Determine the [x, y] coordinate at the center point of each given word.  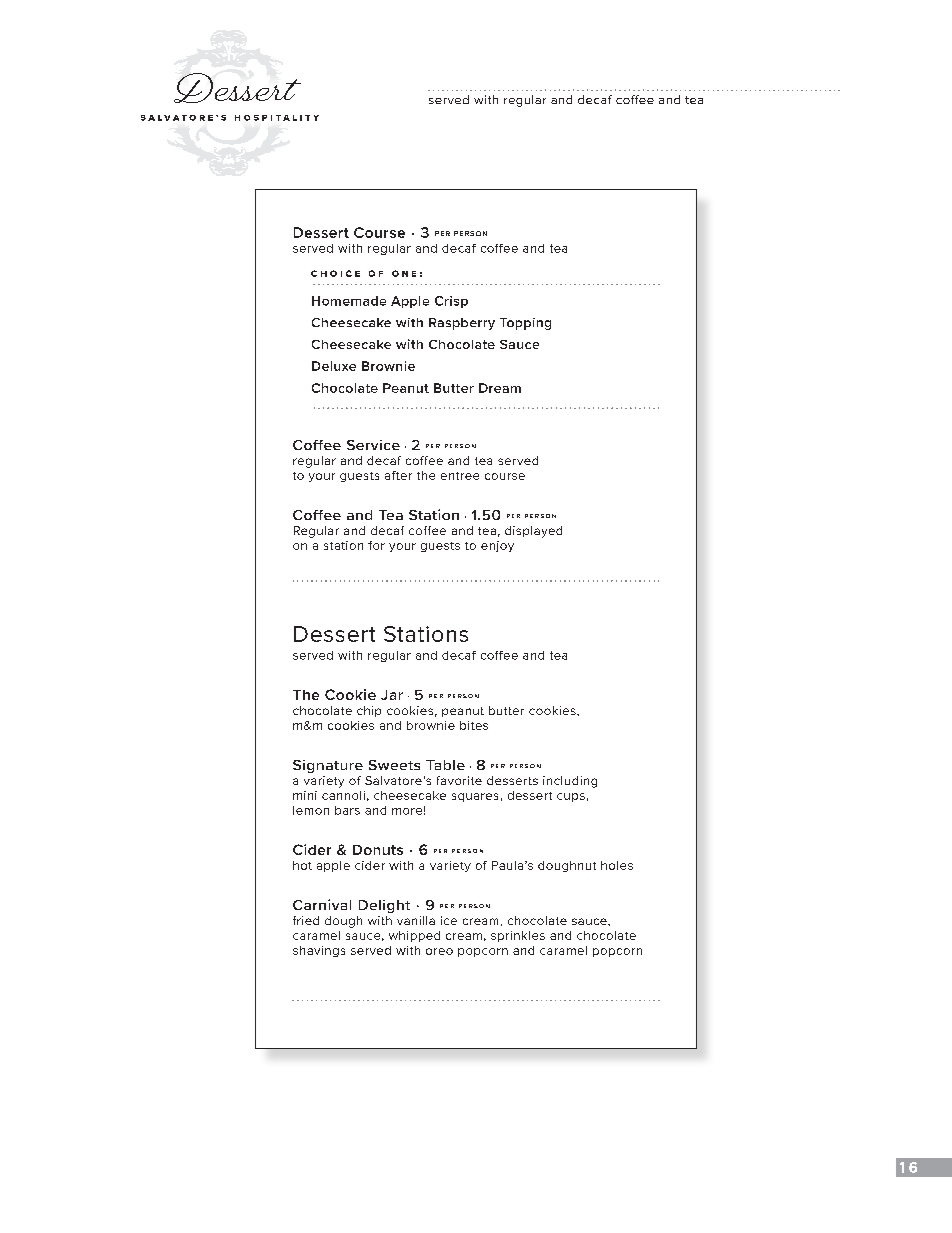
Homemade [349, 301]
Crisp [451, 302]
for [376, 545]
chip [369, 711]
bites [474, 725]
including [570, 782]
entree [460, 476]
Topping [525, 324]
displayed [533, 532]
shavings [319, 951]
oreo [439, 951]
